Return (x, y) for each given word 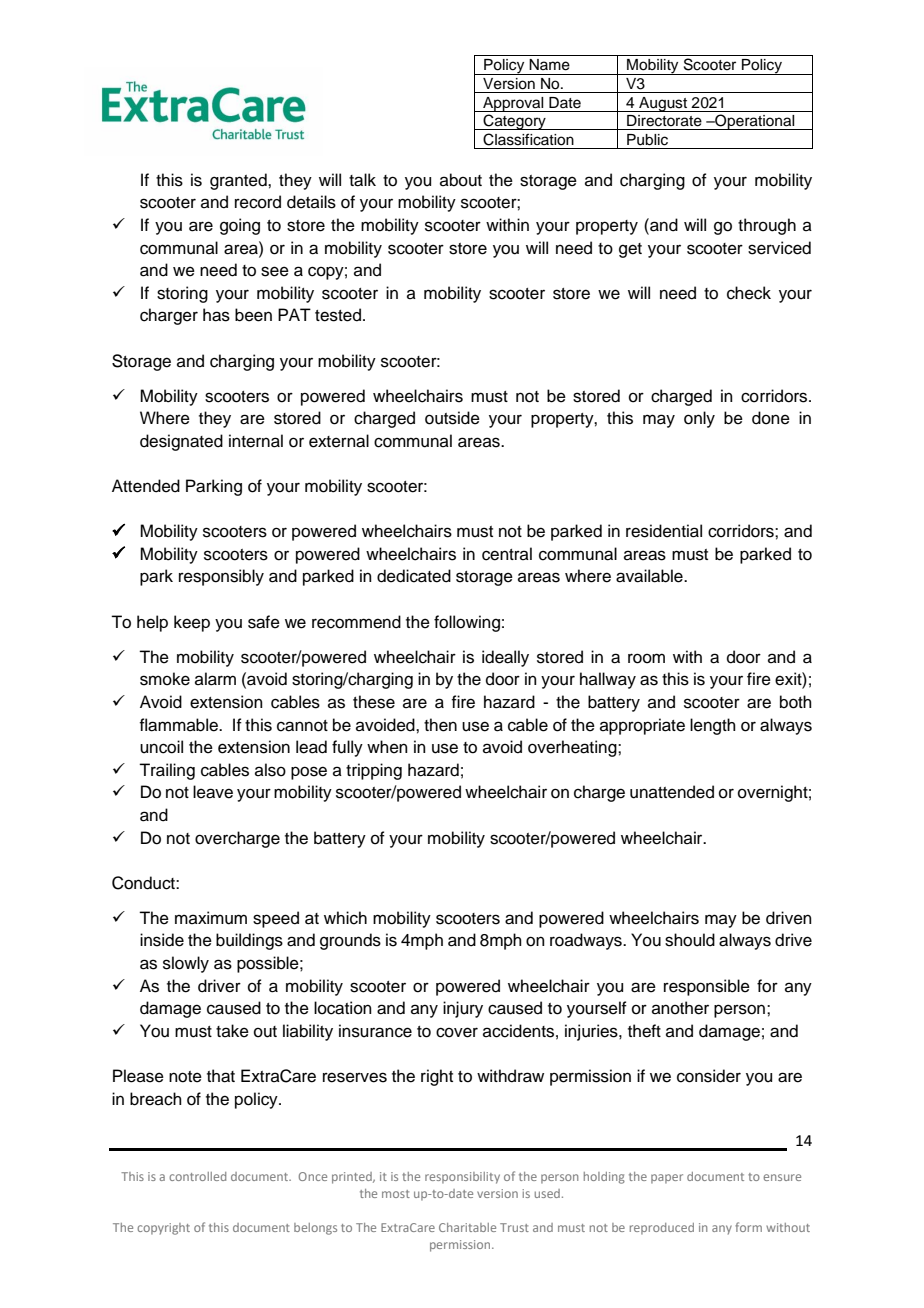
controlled (197, 1176)
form (748, 1227)
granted (239, 181)
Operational (755, 122)
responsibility (462, 1178)
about (461, 180)
